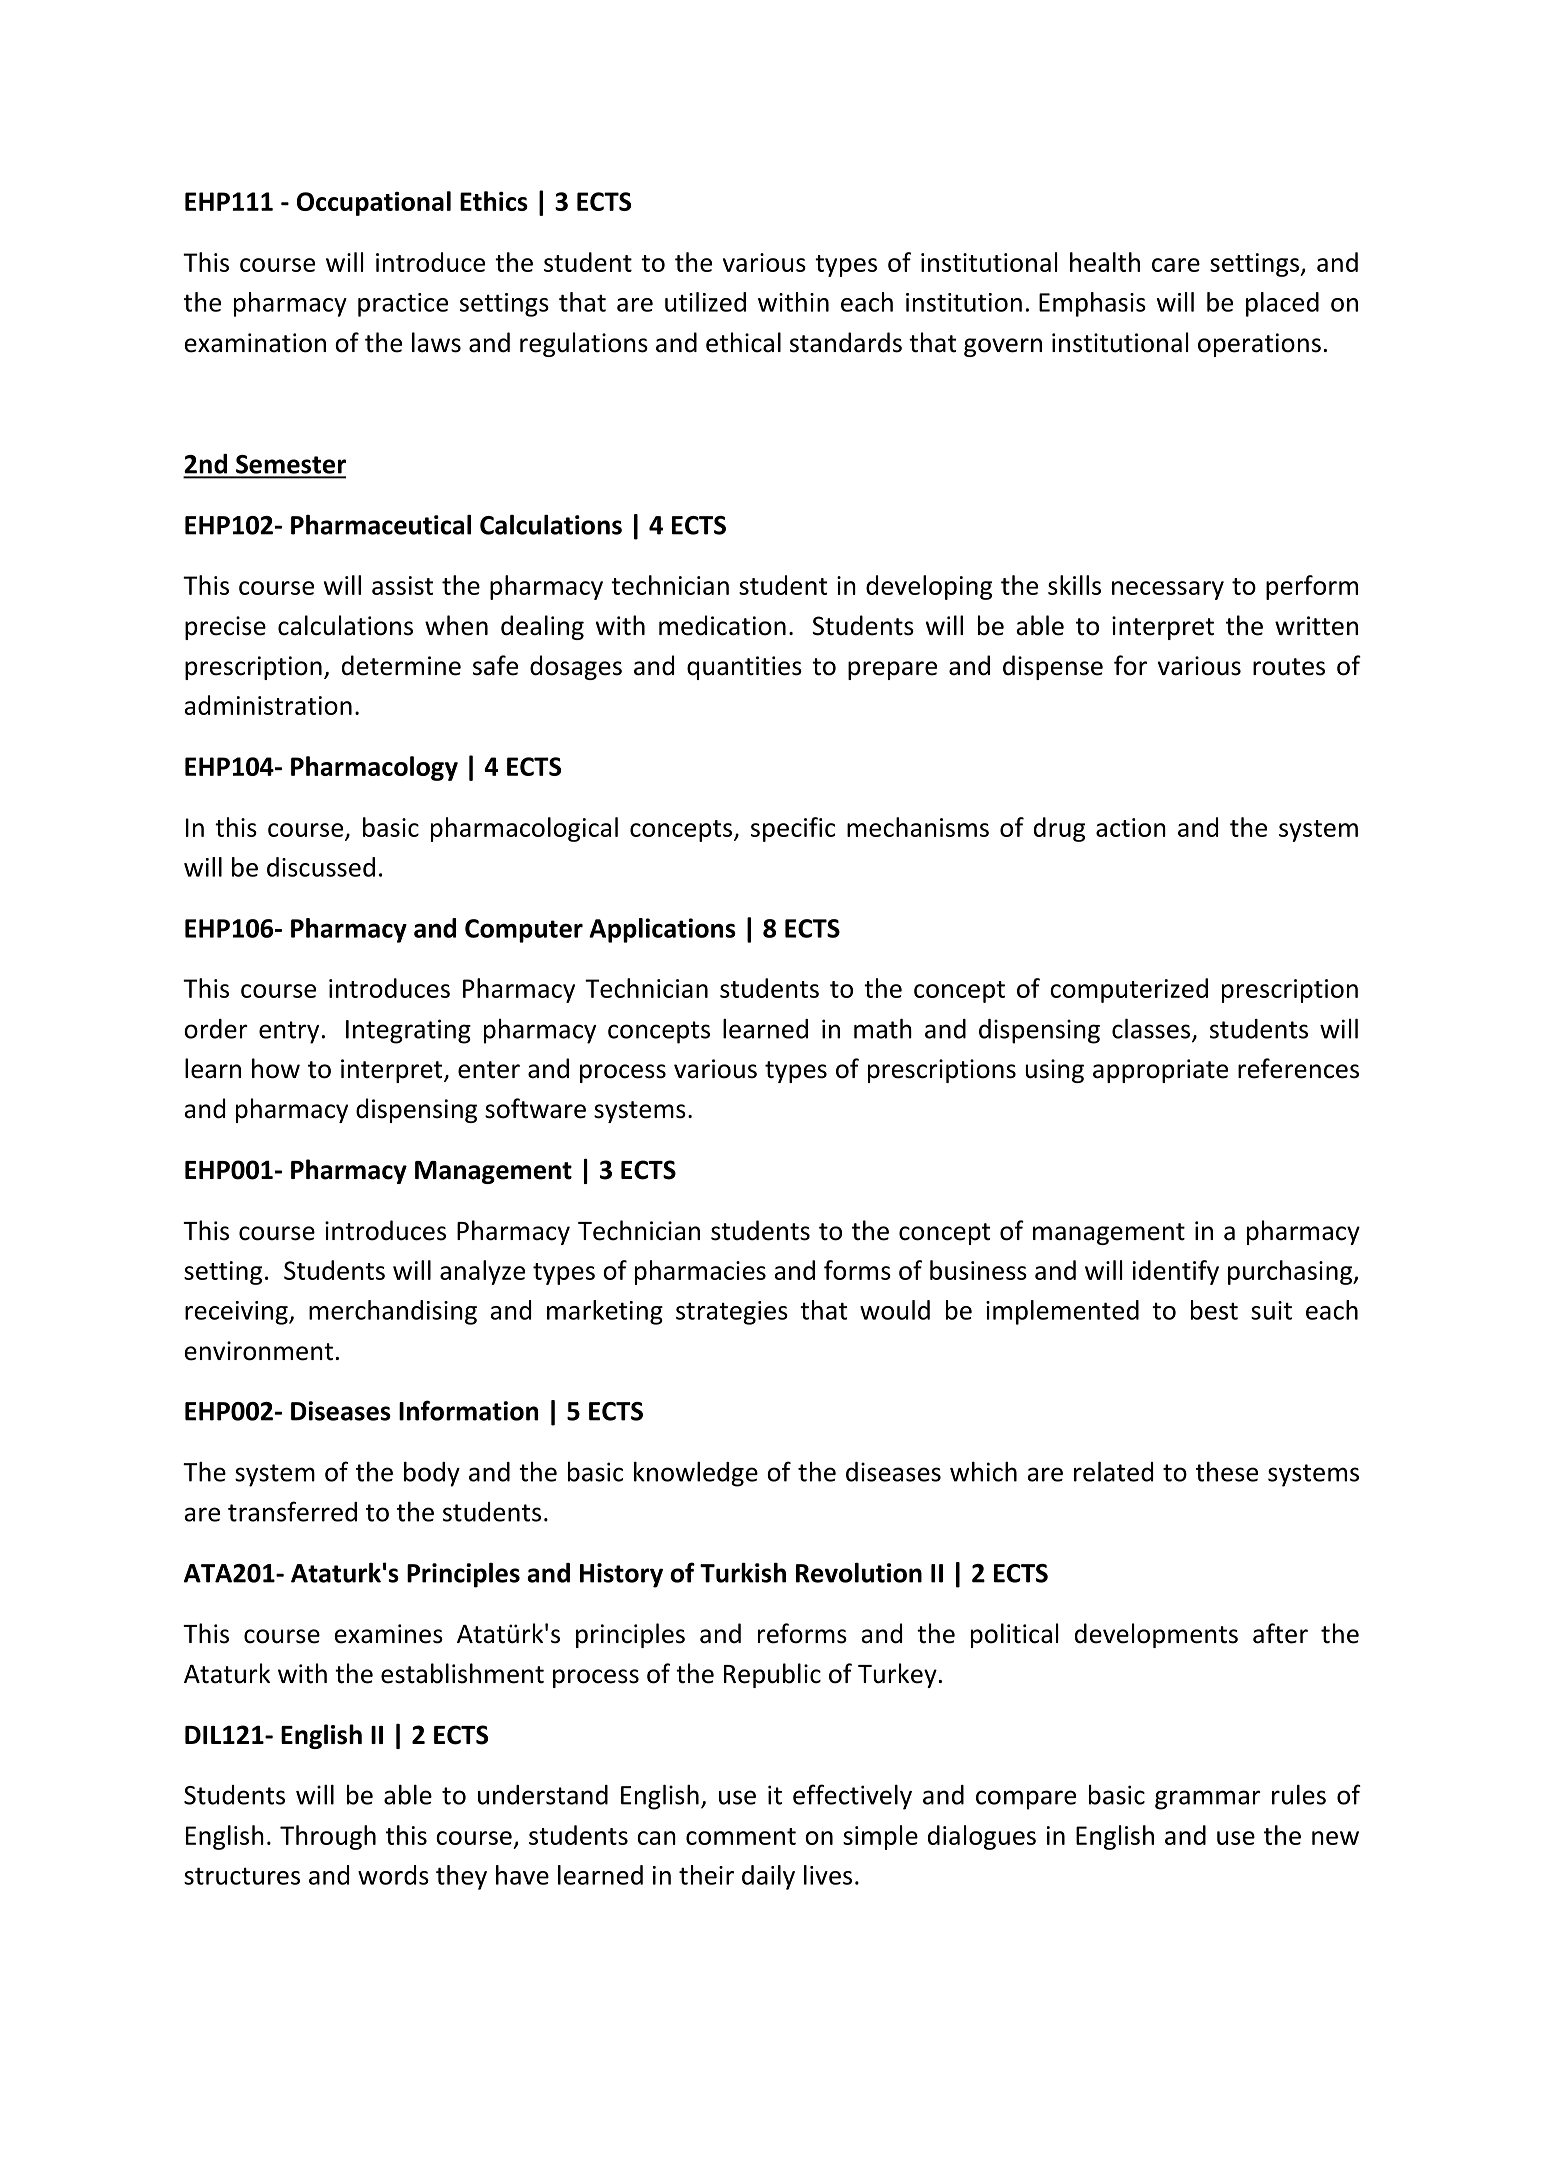 This screenshot has width=1543, height=2183. Describe the element at coordinates (883, 1028) in the screenshot. I see `math` at that location.
